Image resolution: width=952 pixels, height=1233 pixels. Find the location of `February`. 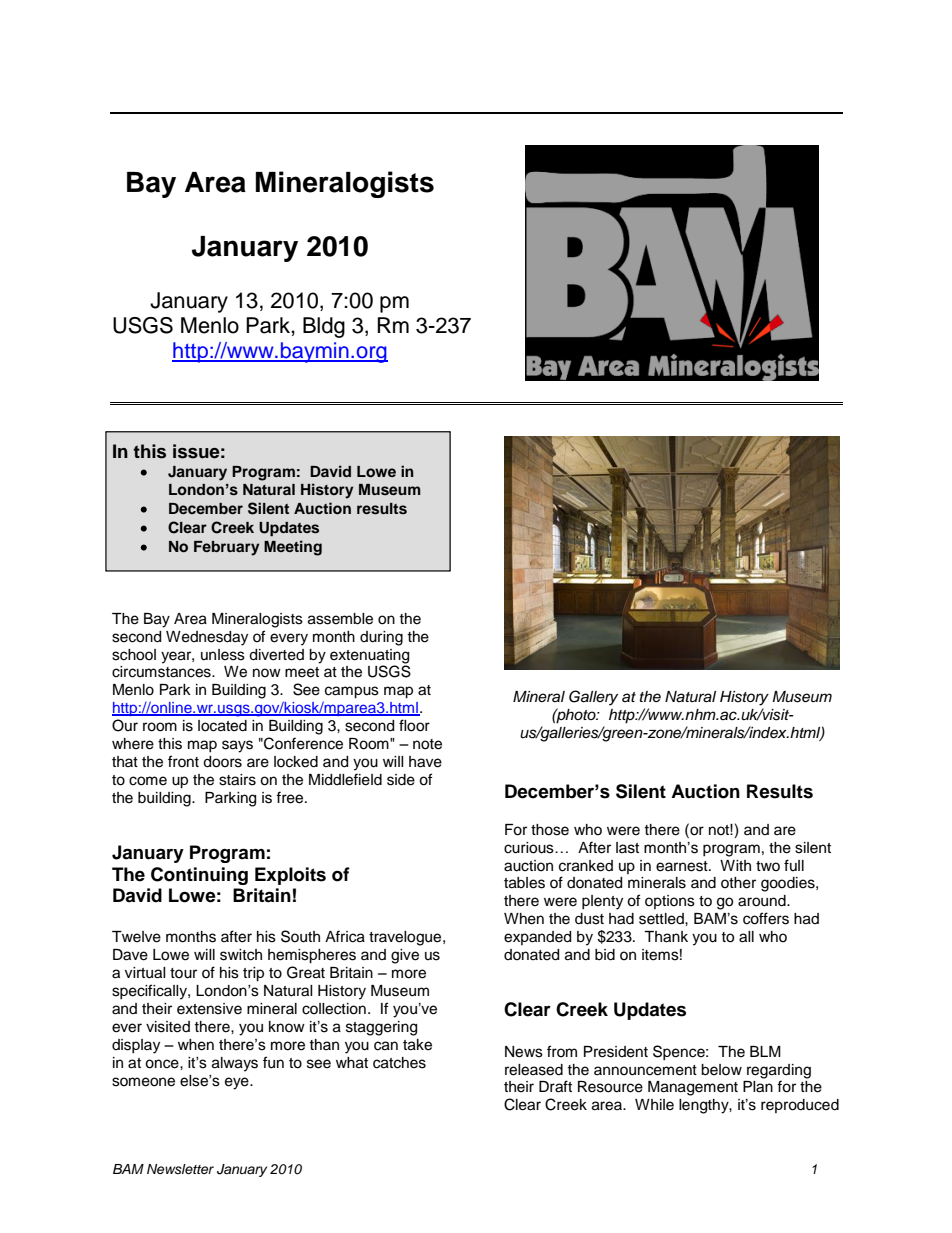

February is located at coordinates (226, 548).
